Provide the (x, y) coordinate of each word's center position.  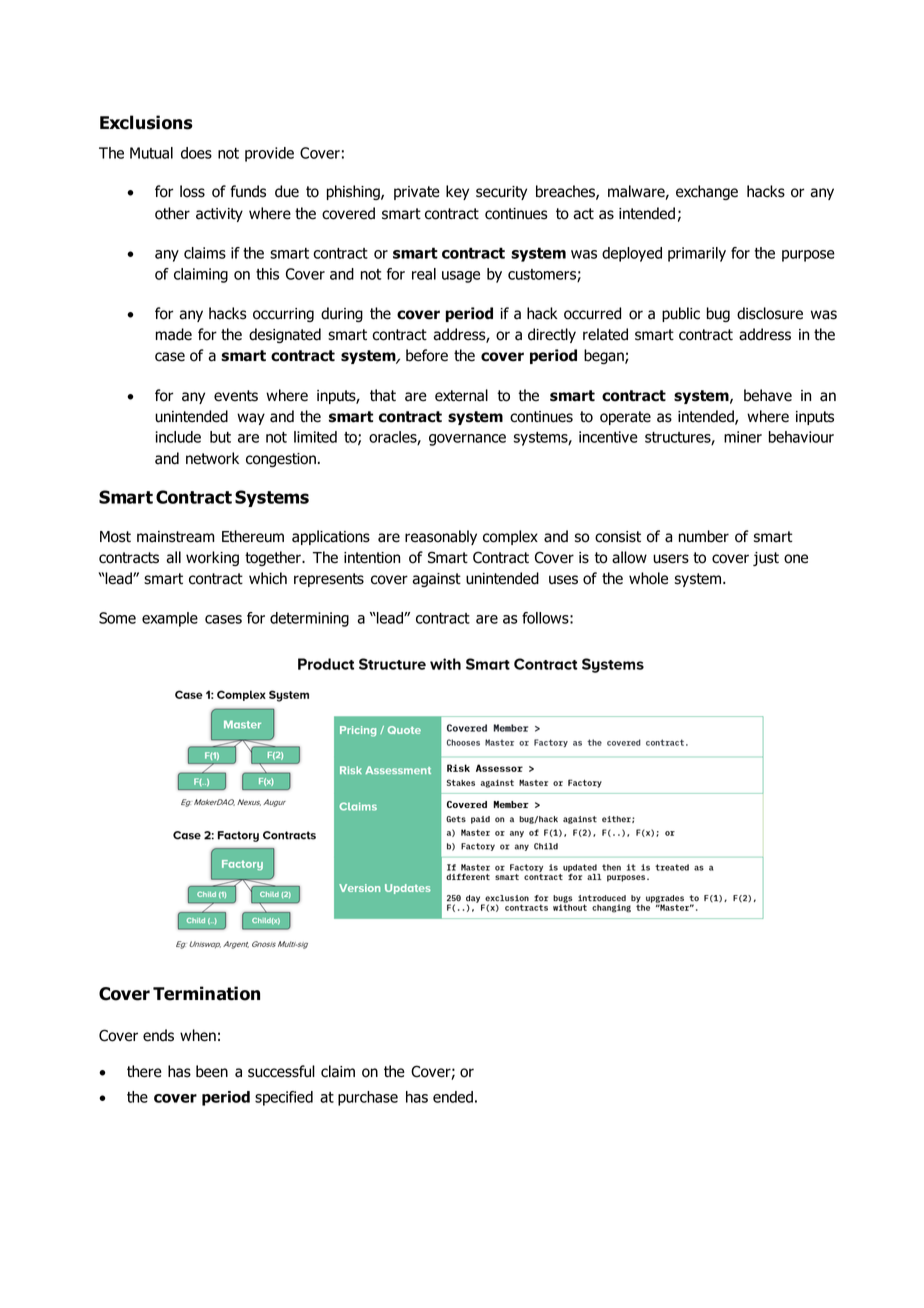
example (170, 619)
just (766, 559)
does (196, 153)
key (457, 192)
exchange (707, 192)
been (212, 1071)
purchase (368, 1098)
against (436, 580)
